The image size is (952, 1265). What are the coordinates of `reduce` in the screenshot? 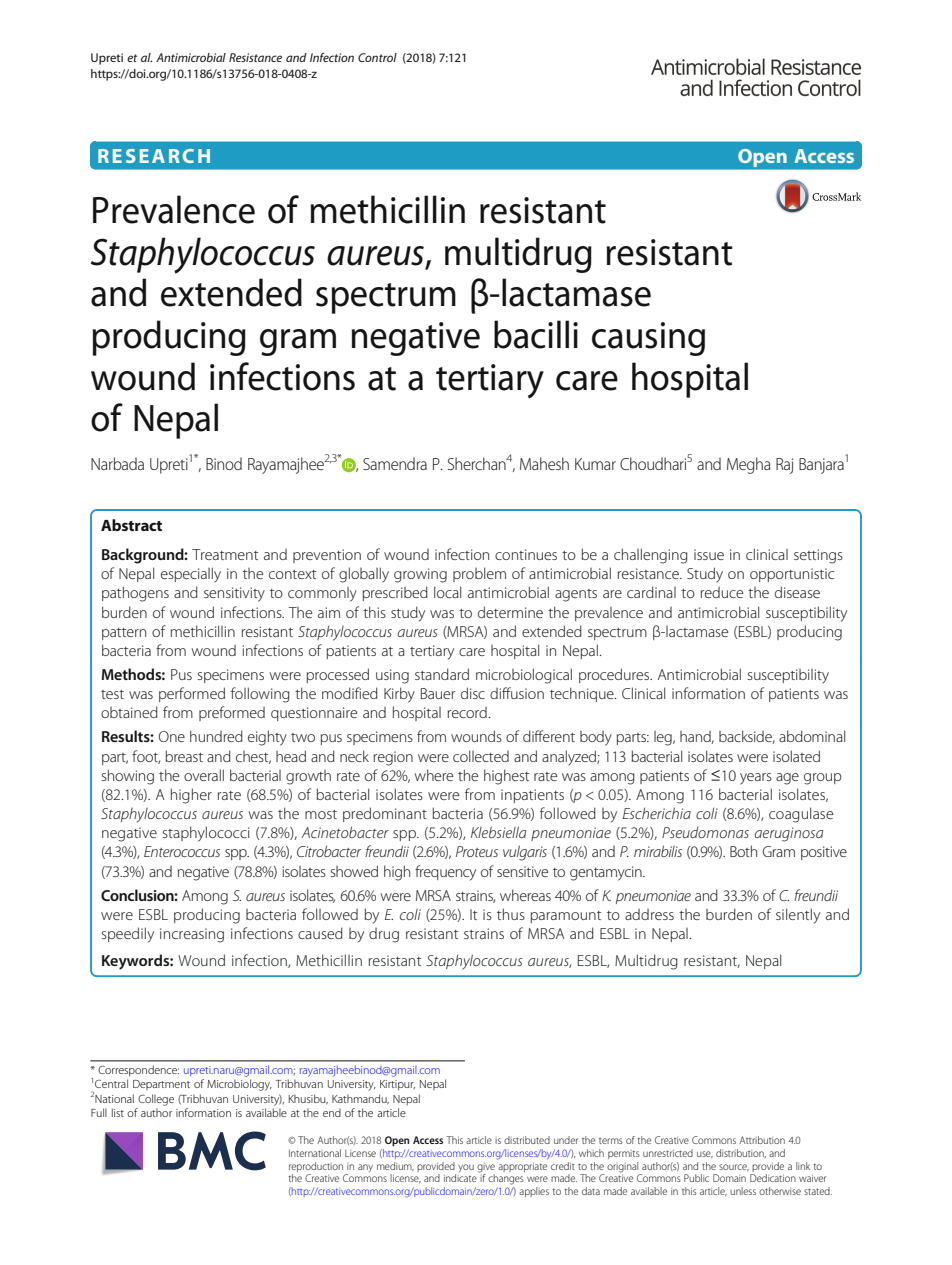 It's located at (722, 592).
